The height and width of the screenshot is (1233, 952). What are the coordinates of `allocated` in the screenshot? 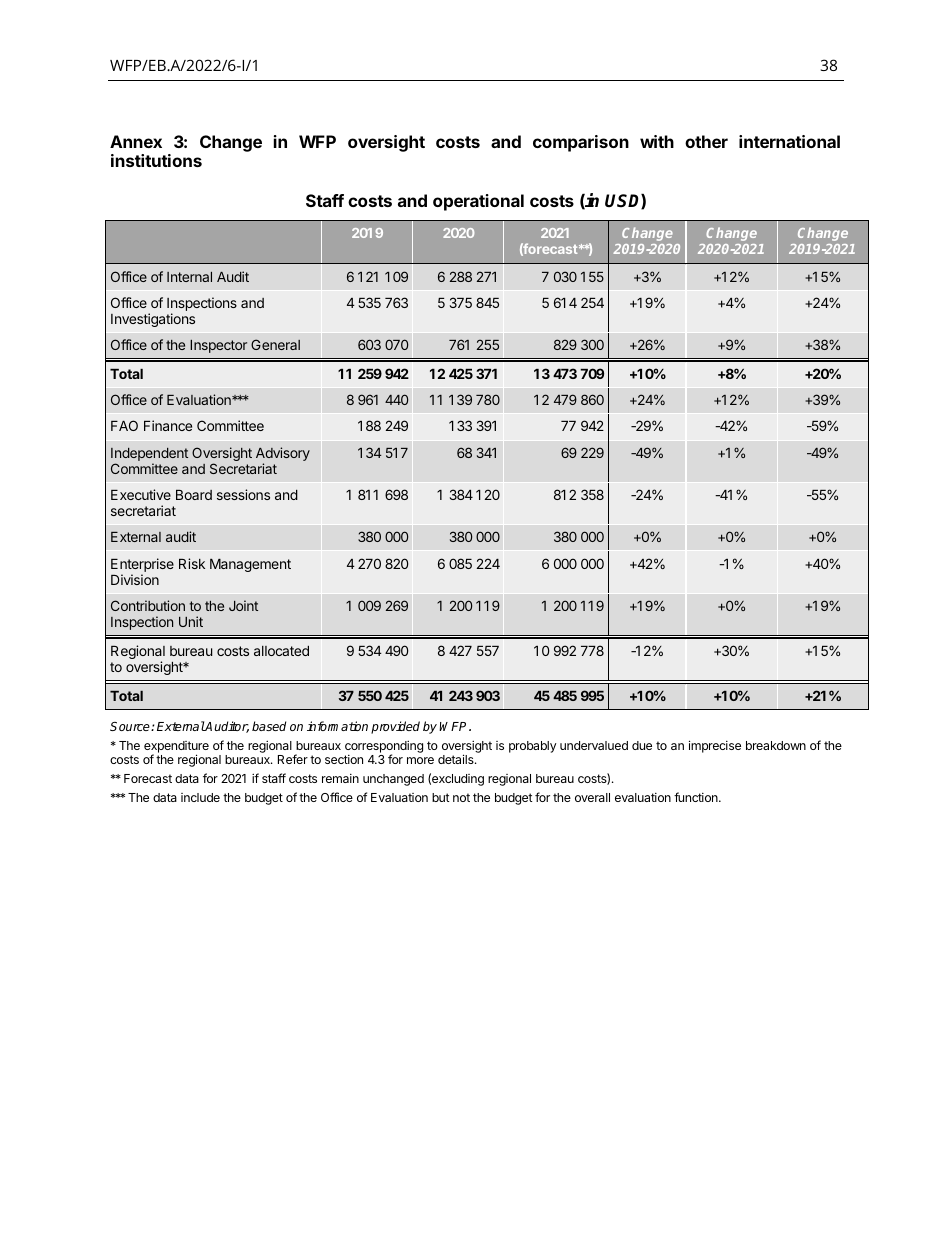 It's located at (281, 651).
